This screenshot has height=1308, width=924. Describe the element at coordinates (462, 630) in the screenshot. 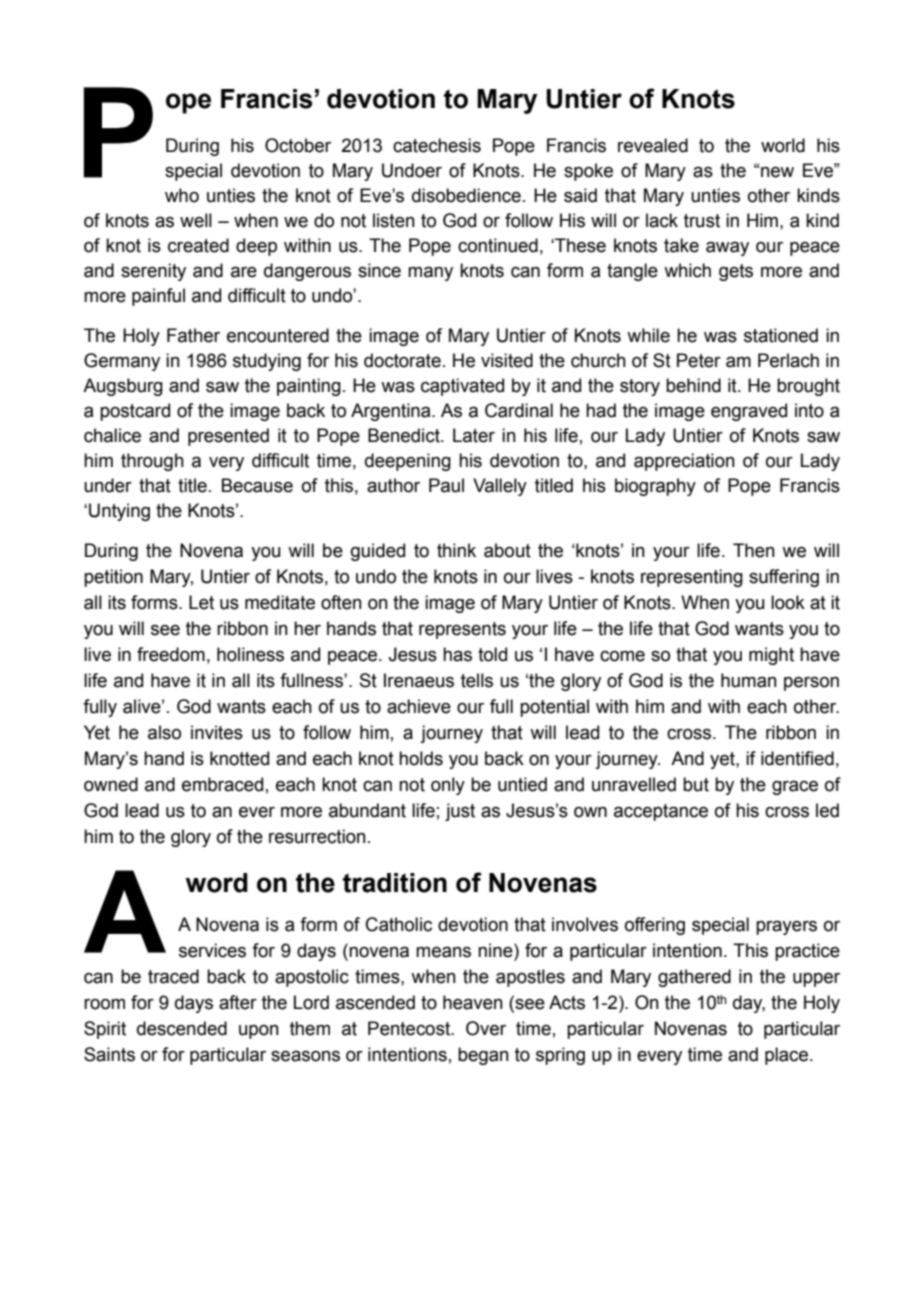

I see `represents` at that location.
